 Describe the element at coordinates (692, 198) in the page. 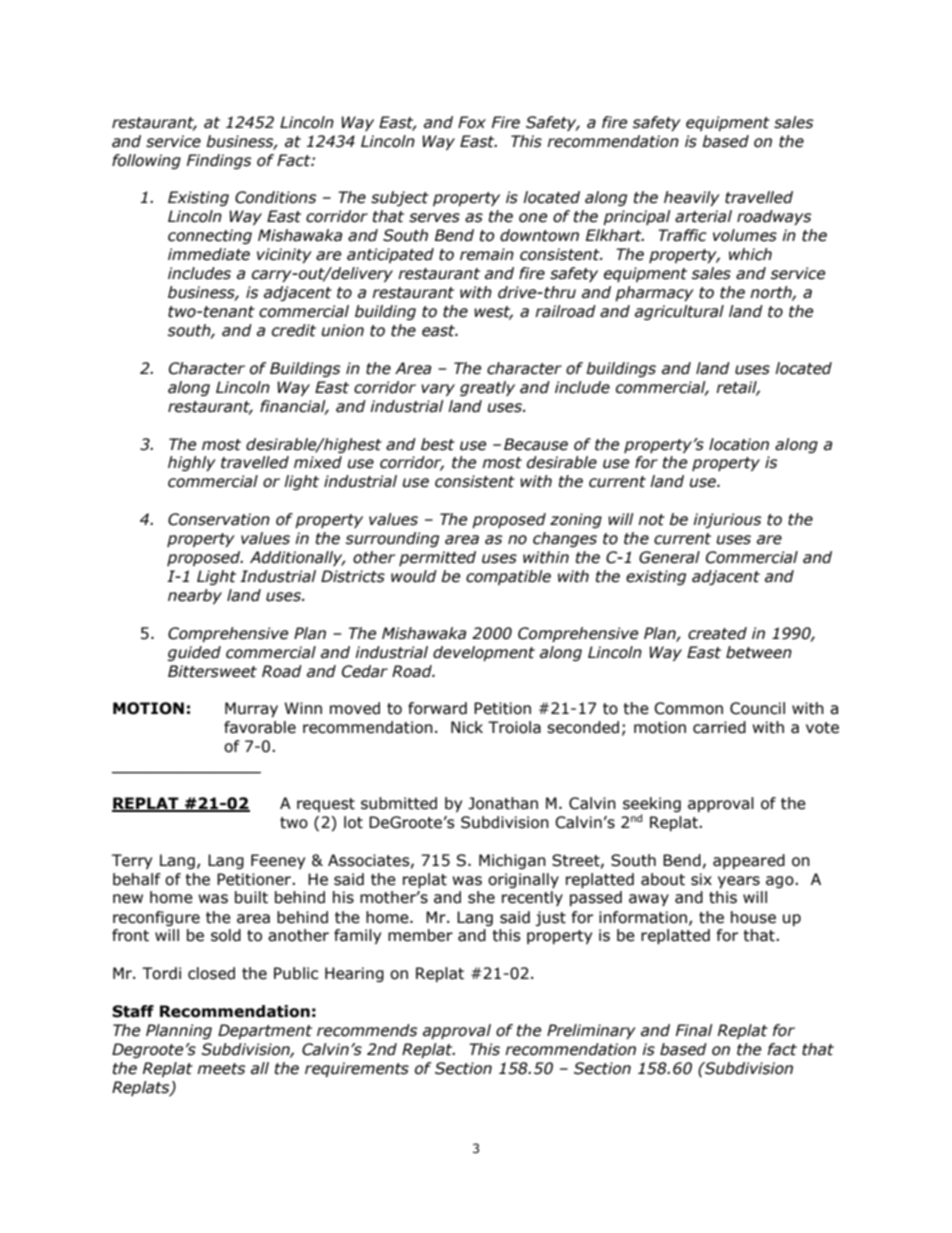

I see `heavily` at that location.
